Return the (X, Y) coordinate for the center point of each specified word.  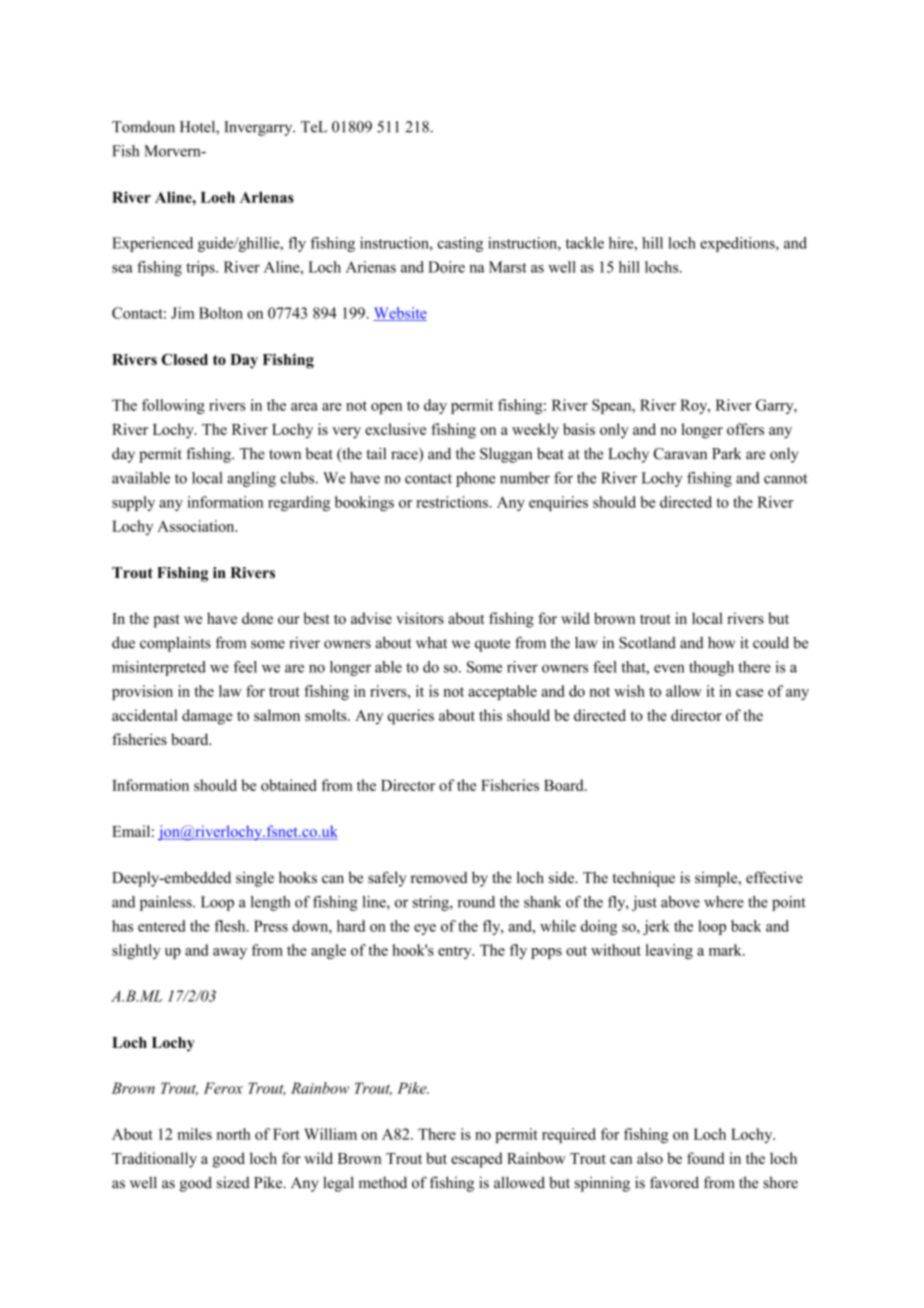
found (706, 1158)
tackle (585, 243)
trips (201, 268)
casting (460, 244)
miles (195, 1134)
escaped (476, 1160)
